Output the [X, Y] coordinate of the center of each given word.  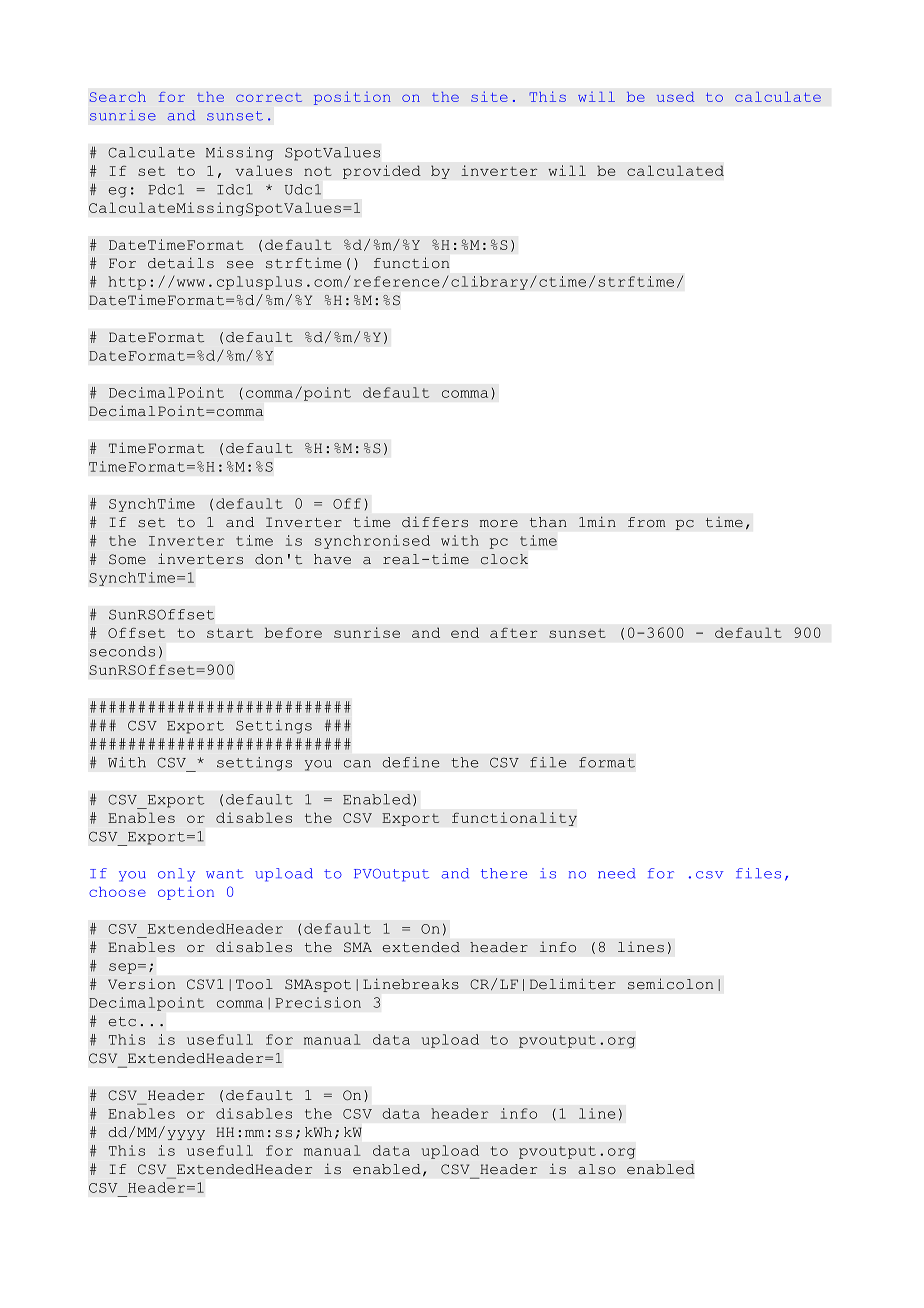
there [504, 873]
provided [382, 172]
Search [118, 97]
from [647, 522]
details [181, 263]
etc [122, 1022]
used [675, 97]
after [514, 632]
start [230, 633]
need [616, 873]
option [186, 893]
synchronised [372, 542]
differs [435, 522]
